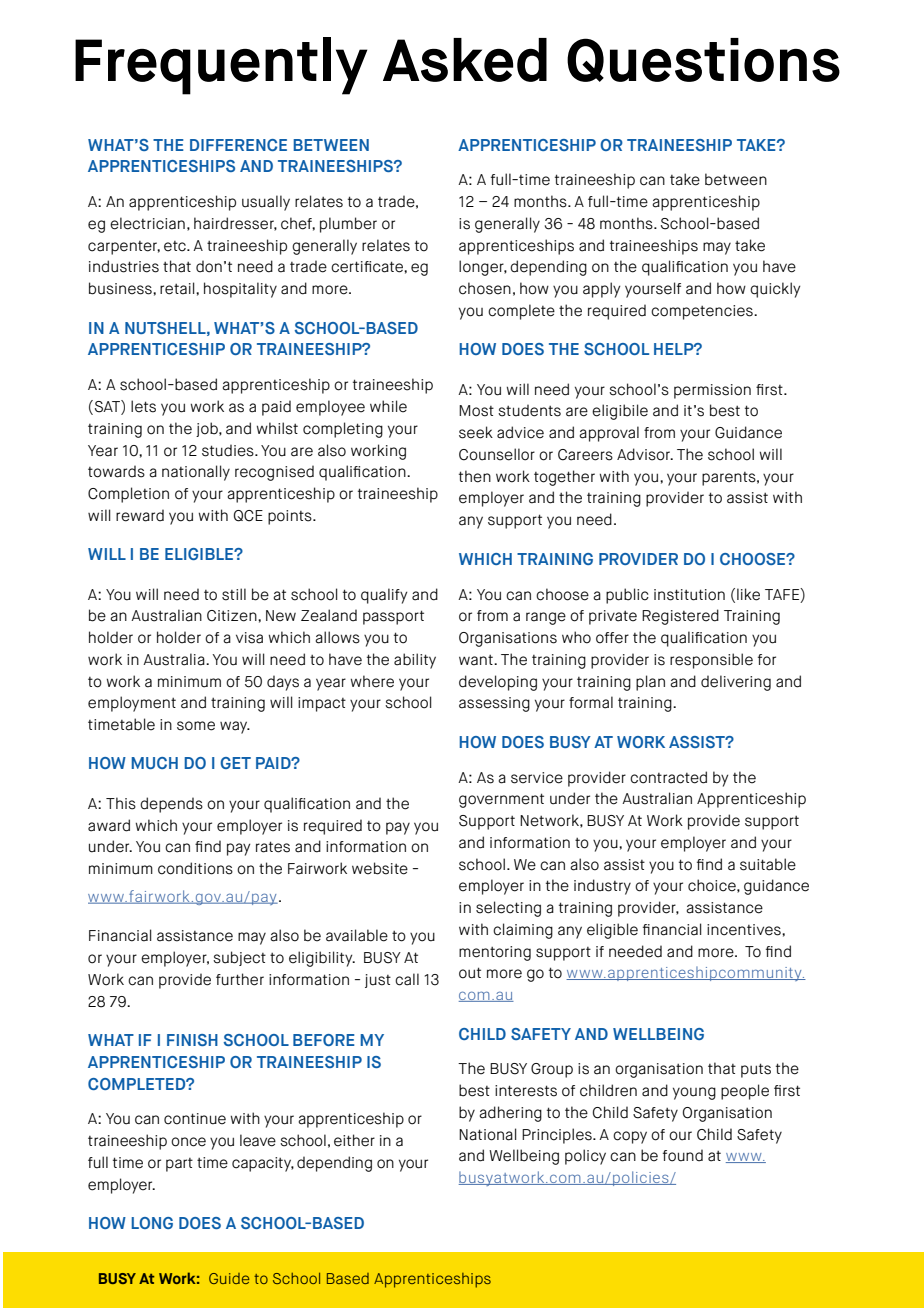 Image resolution: width=924 pixels, height=1308 pixels. What do you see at coordinates (221, 66) in the screenshot?
I see `Frequently` at bounding box center [221, 66].
